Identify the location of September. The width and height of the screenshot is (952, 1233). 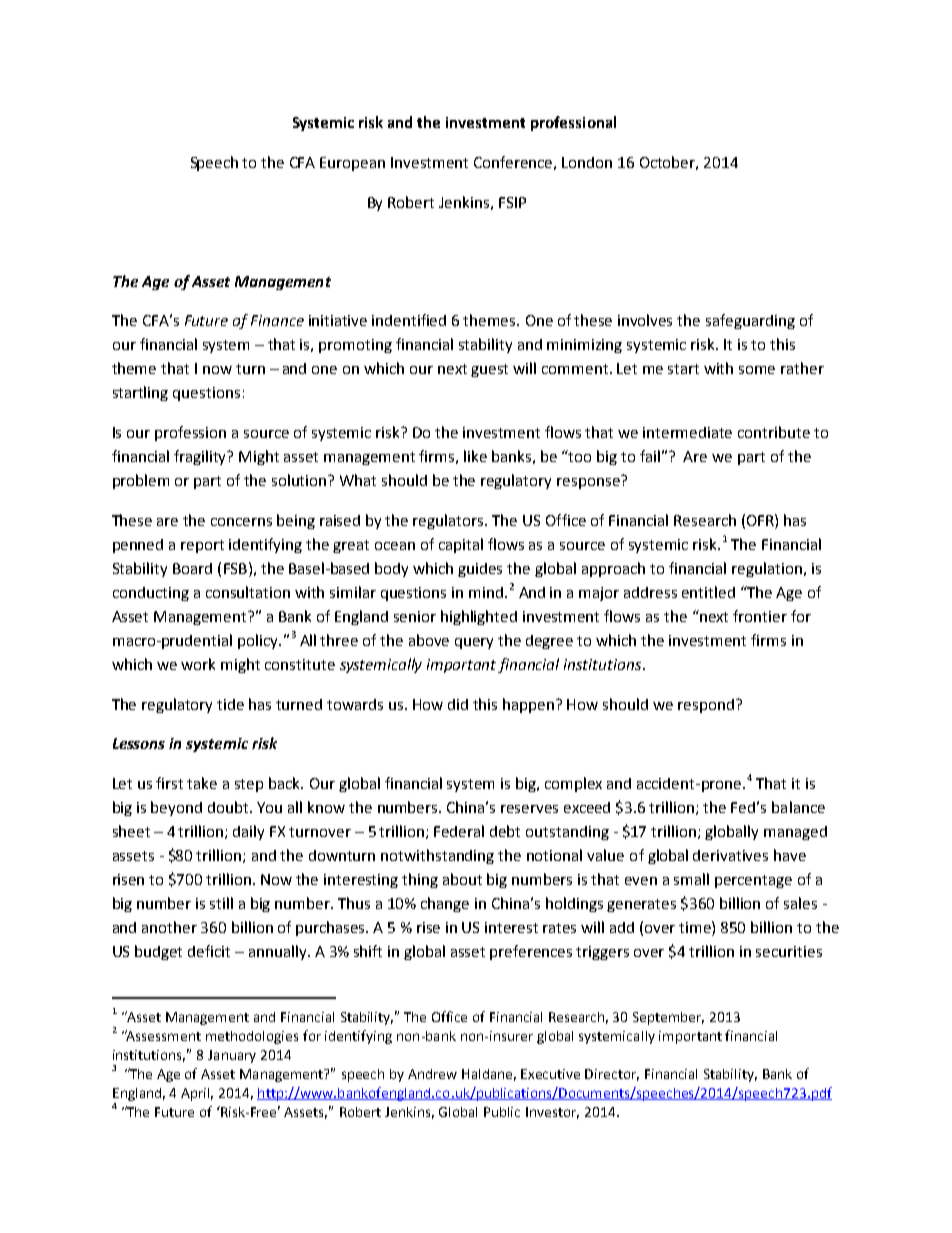
(668, 1018).
